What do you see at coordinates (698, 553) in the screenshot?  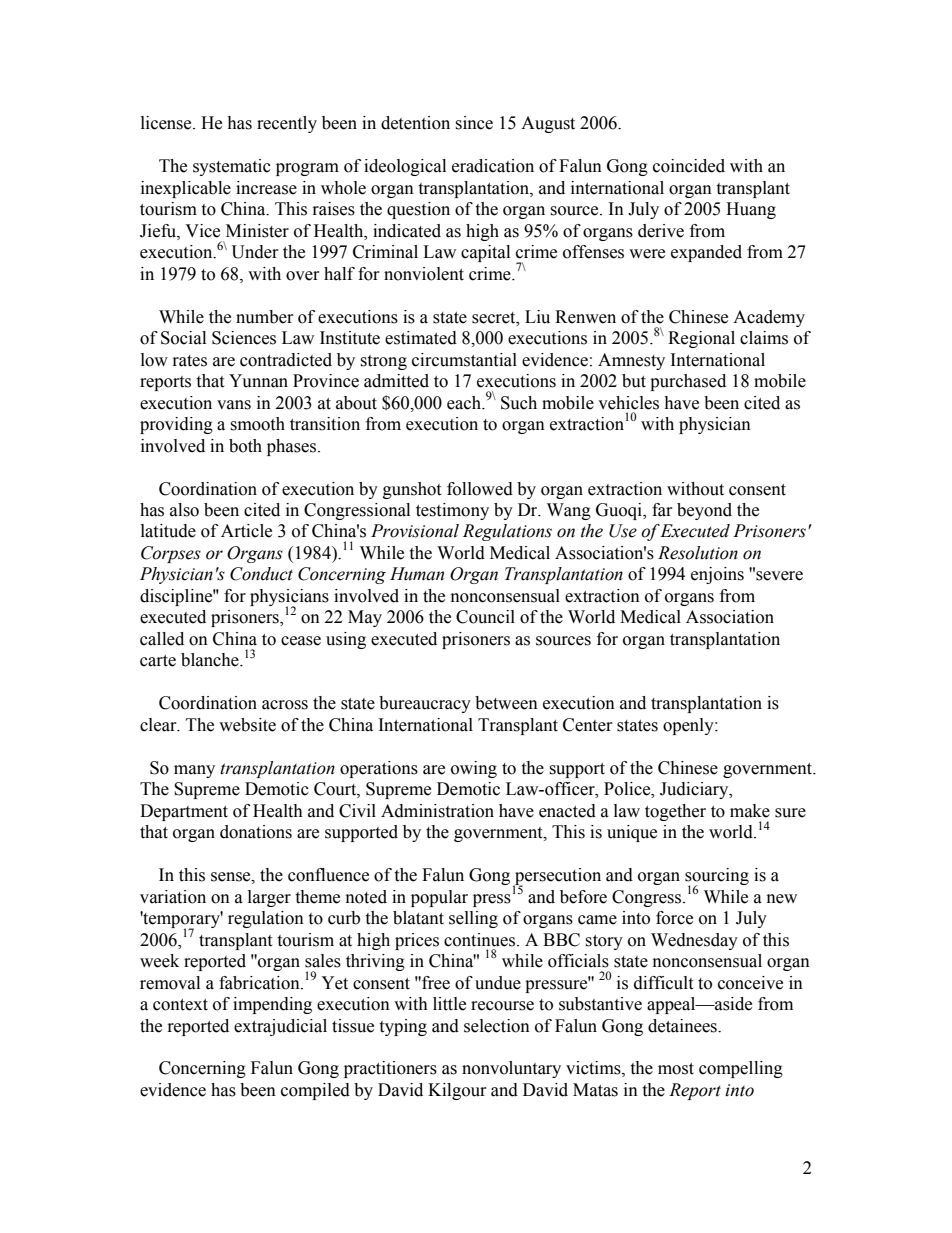 I see `Resolution` at bounding box center [698, 553].
